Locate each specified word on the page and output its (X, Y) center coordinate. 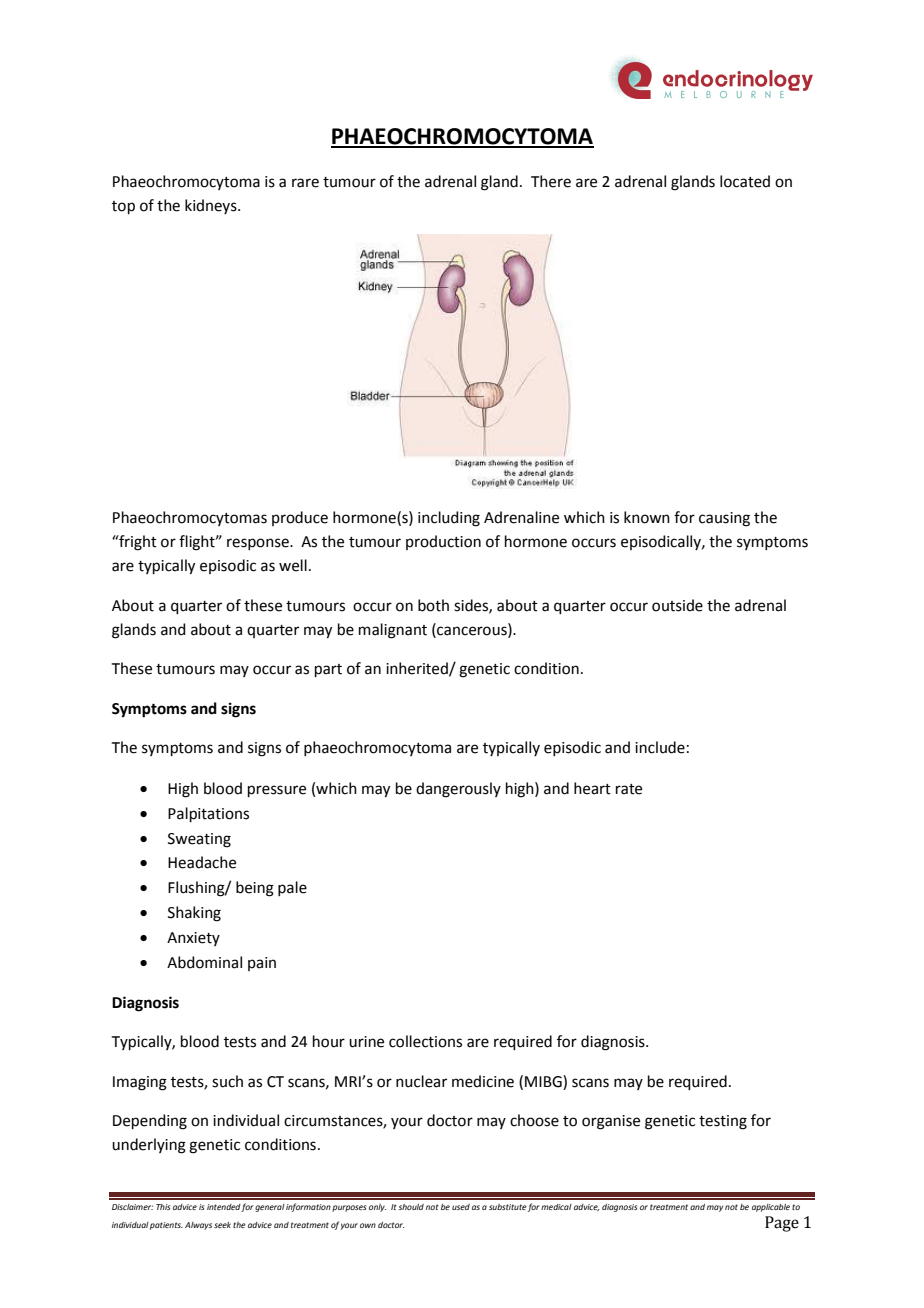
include (660, 747)
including (449, 519)
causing (724, 519)
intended (224, 1208)
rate (629, 789)
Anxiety (193, 939)
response (259, 544)
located (745, 181)
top (123, 207)
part (328, 670)
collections (425, 1041)
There (551, 181)
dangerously (458, 790)
